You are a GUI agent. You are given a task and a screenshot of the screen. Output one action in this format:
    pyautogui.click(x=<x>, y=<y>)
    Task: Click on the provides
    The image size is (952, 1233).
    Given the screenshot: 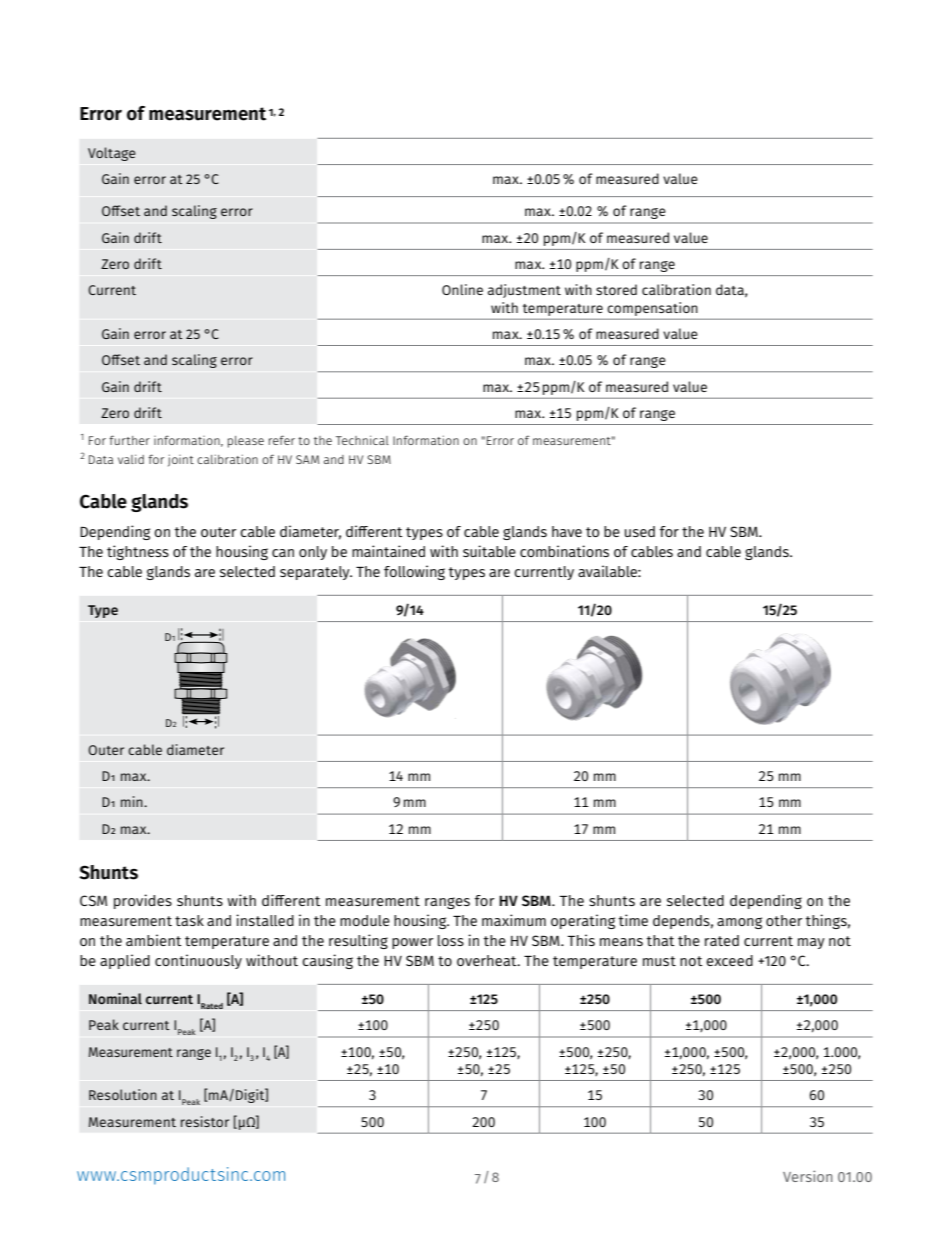 What is the action you would take?
    pyautogui.click(x=143, y=901)
